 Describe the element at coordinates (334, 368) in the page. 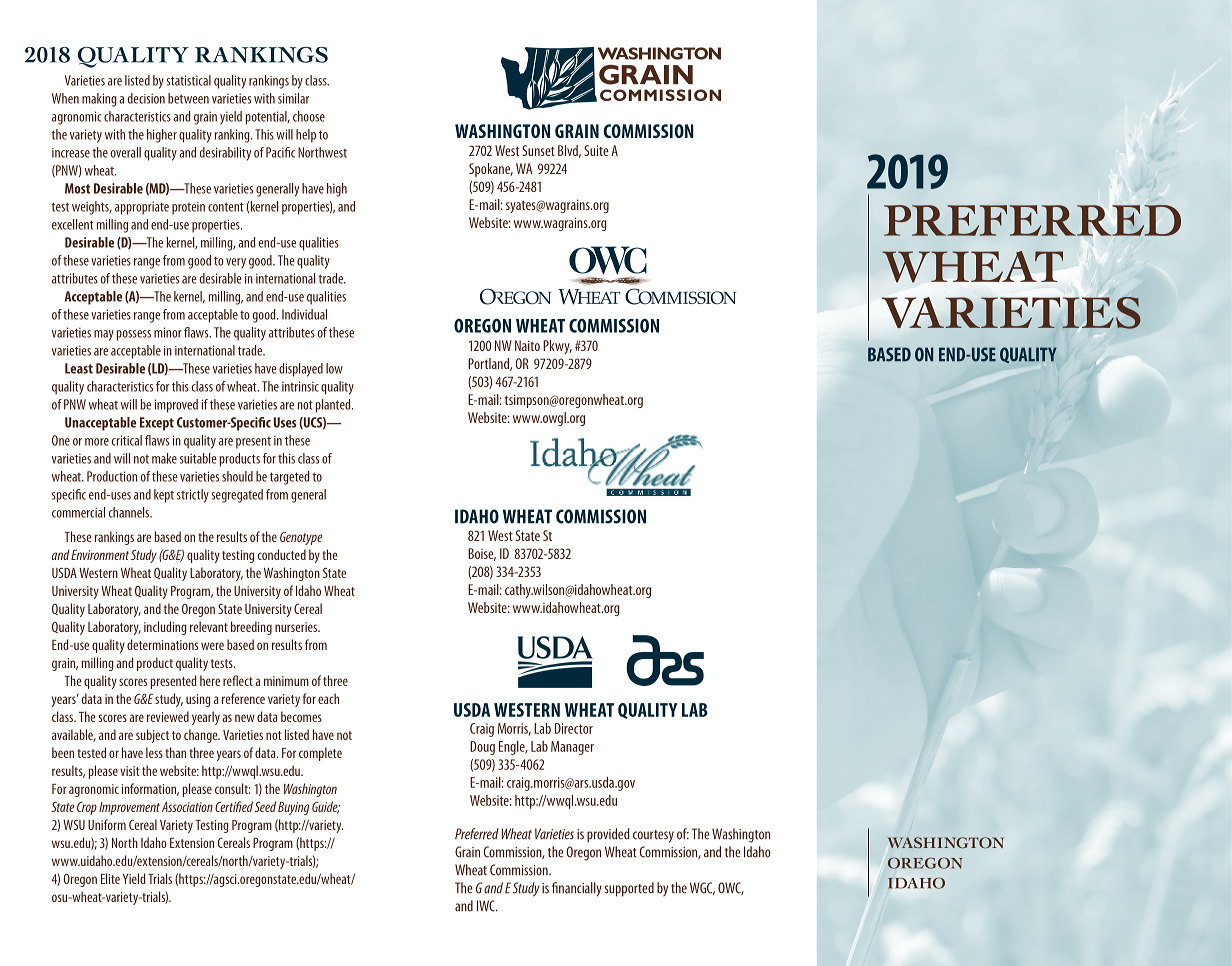

I see `low` at that location.
